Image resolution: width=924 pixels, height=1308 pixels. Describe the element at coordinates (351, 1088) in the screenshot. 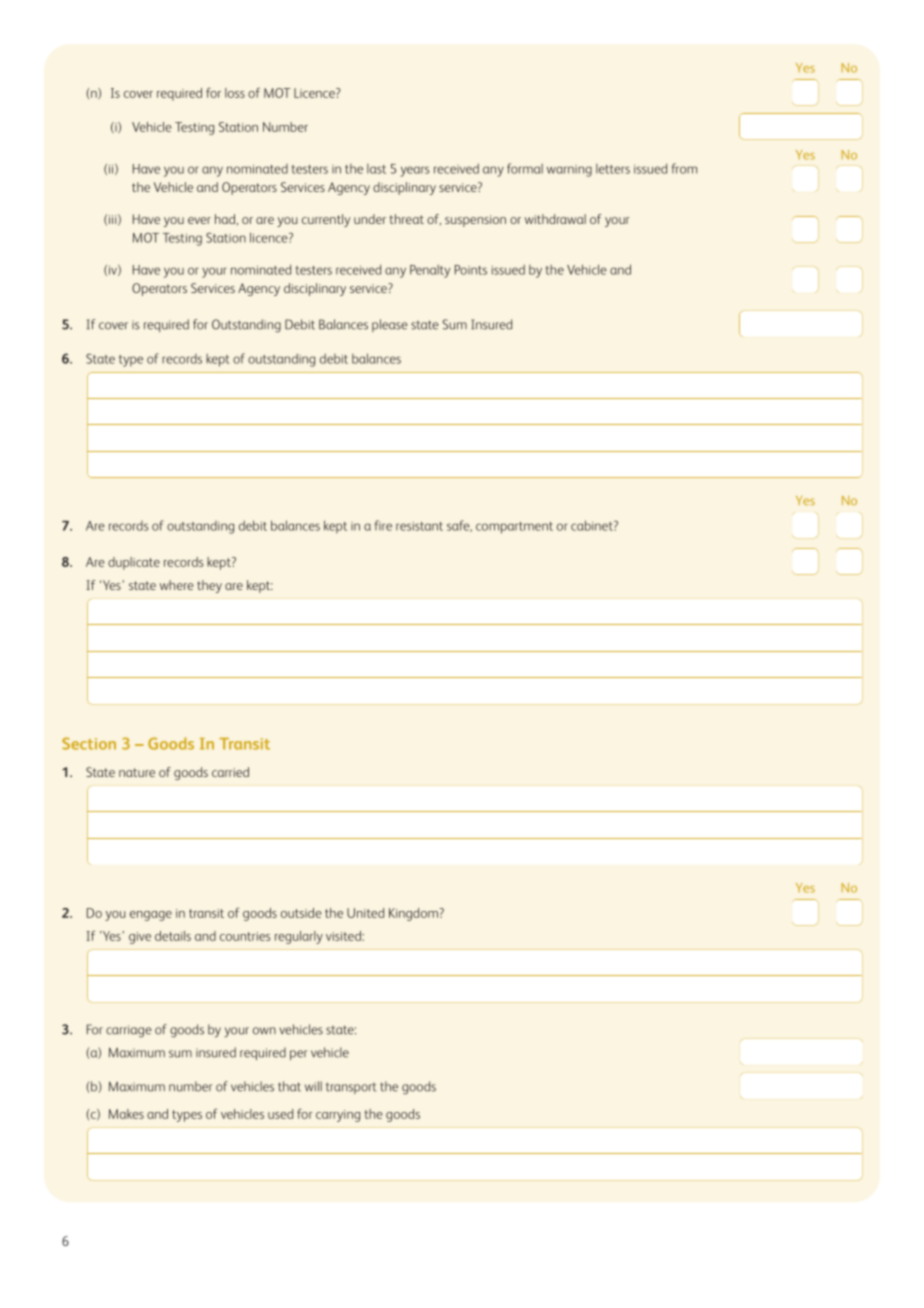

I see `transport` at that location.
